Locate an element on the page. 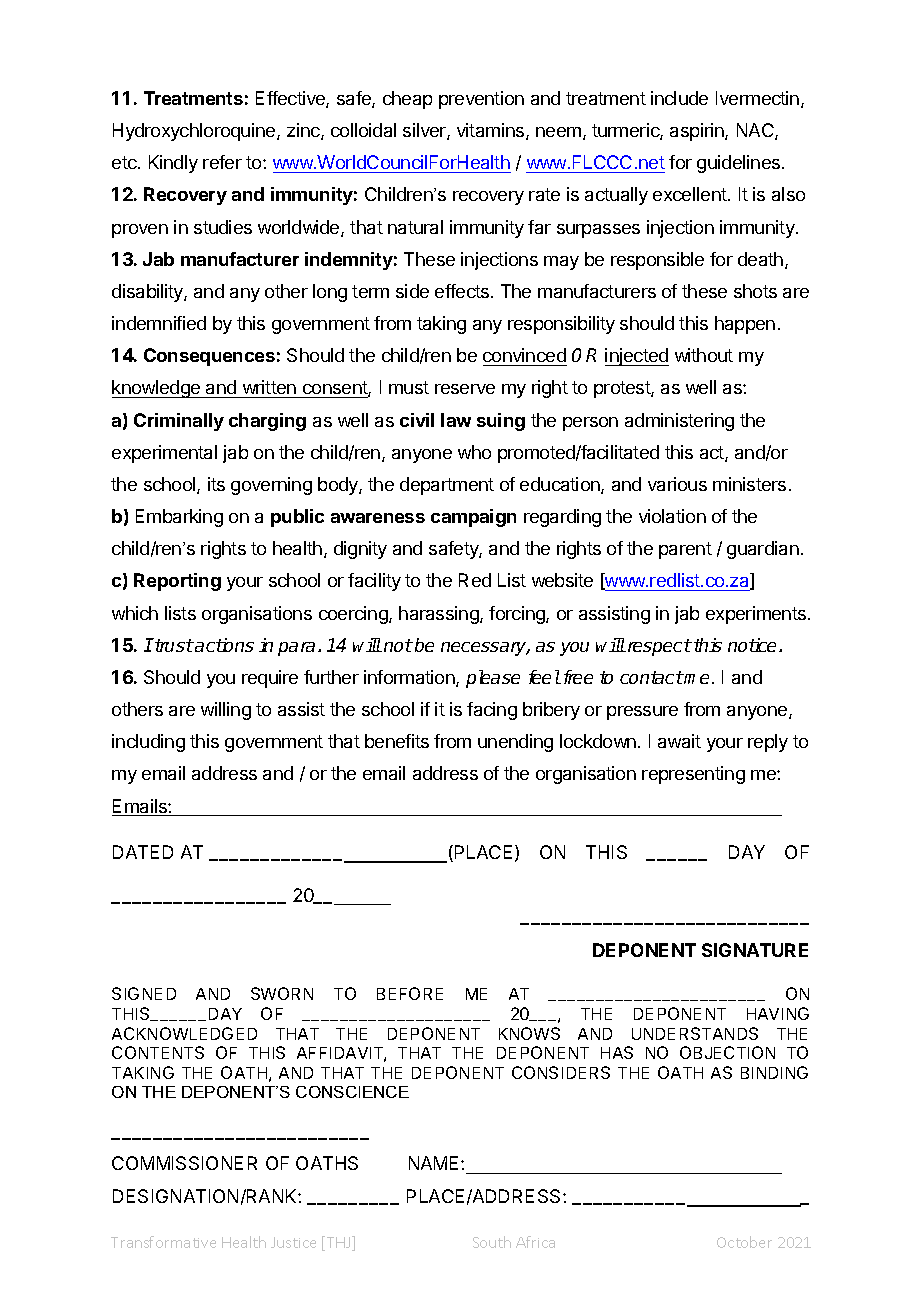 The height and width of the document is (1308, 924). Criminally is located at coordinates (179, 422).
